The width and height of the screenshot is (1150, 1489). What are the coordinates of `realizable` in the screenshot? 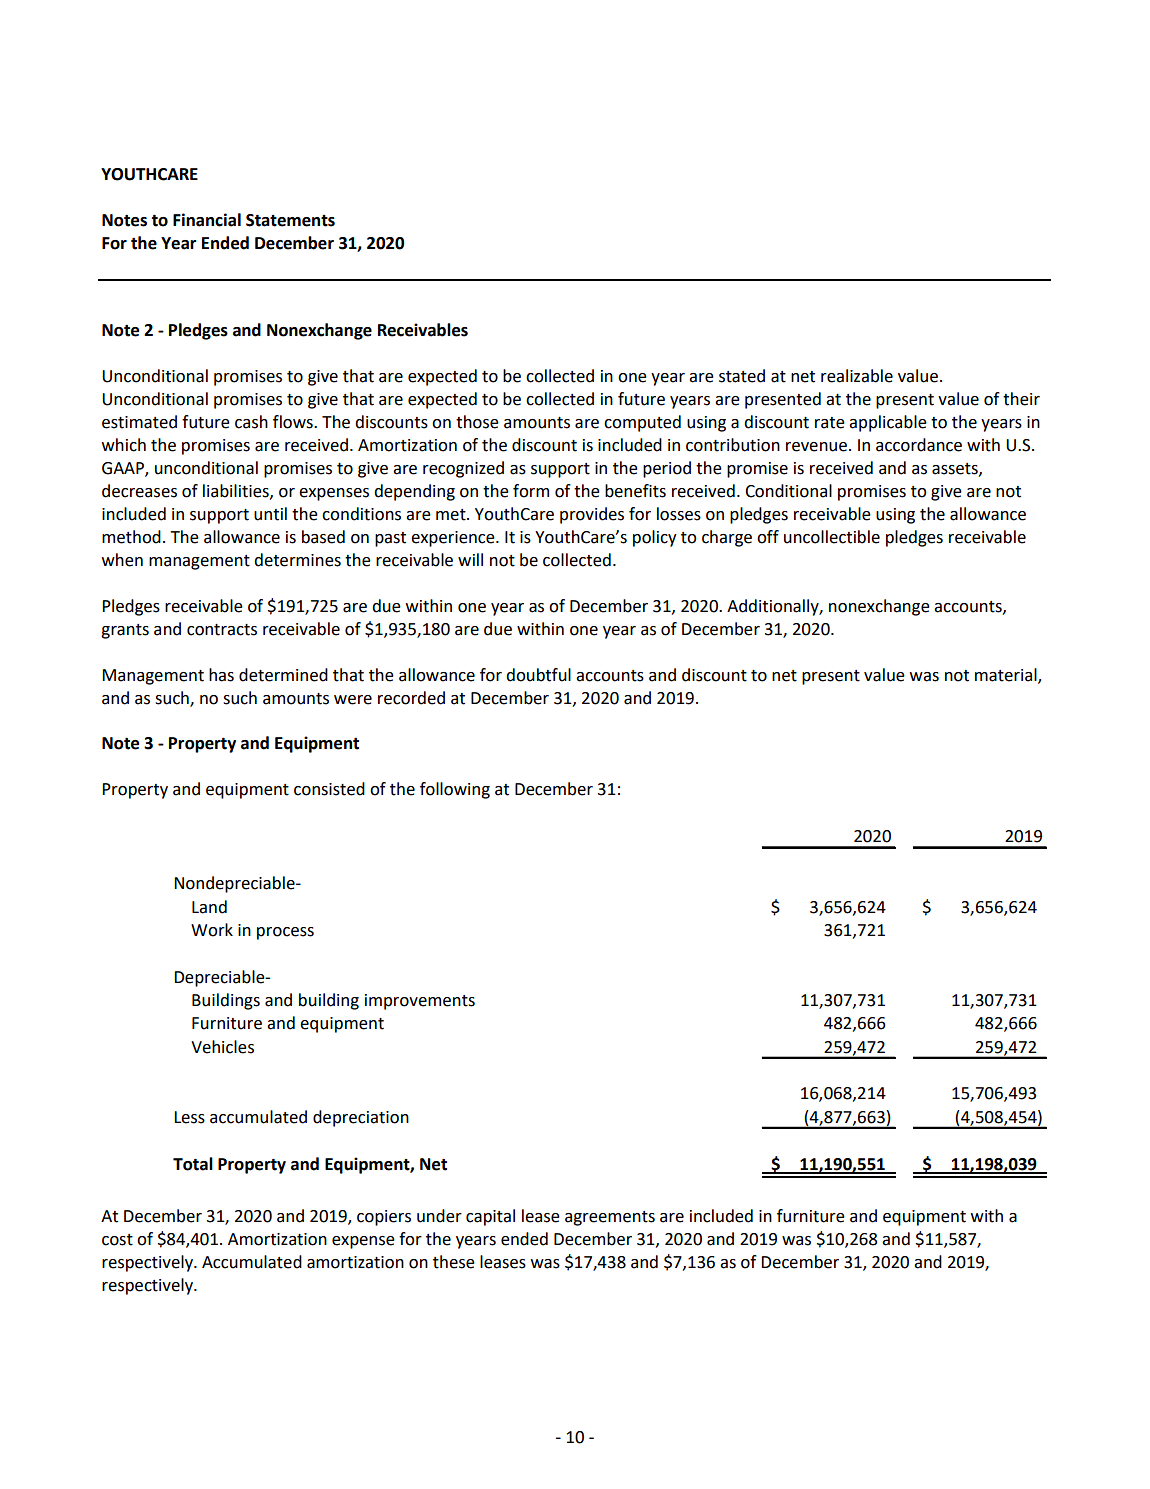 It's located at (857, 376).
